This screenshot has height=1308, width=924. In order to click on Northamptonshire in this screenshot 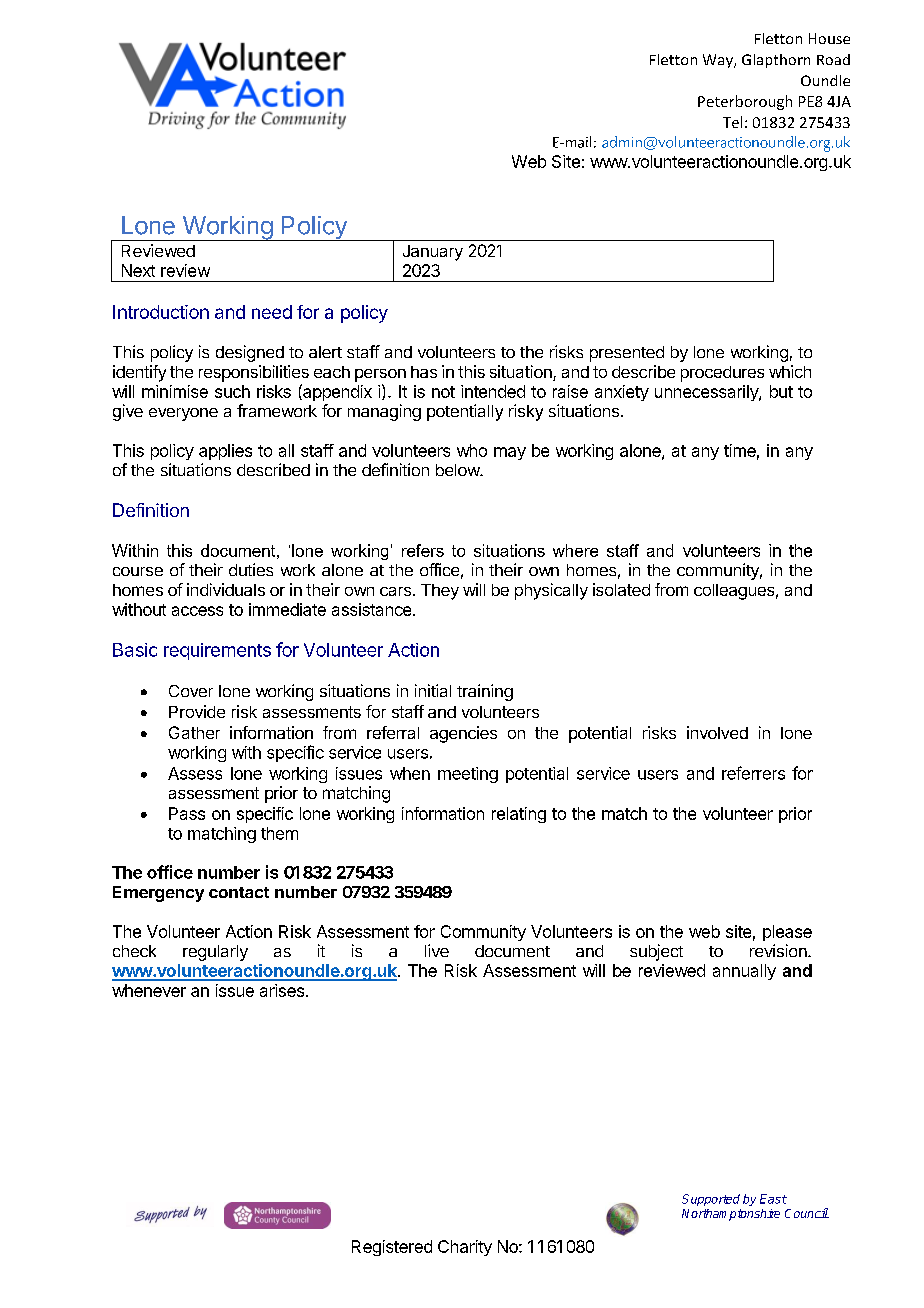, I will do `click(731, 1215)`.
